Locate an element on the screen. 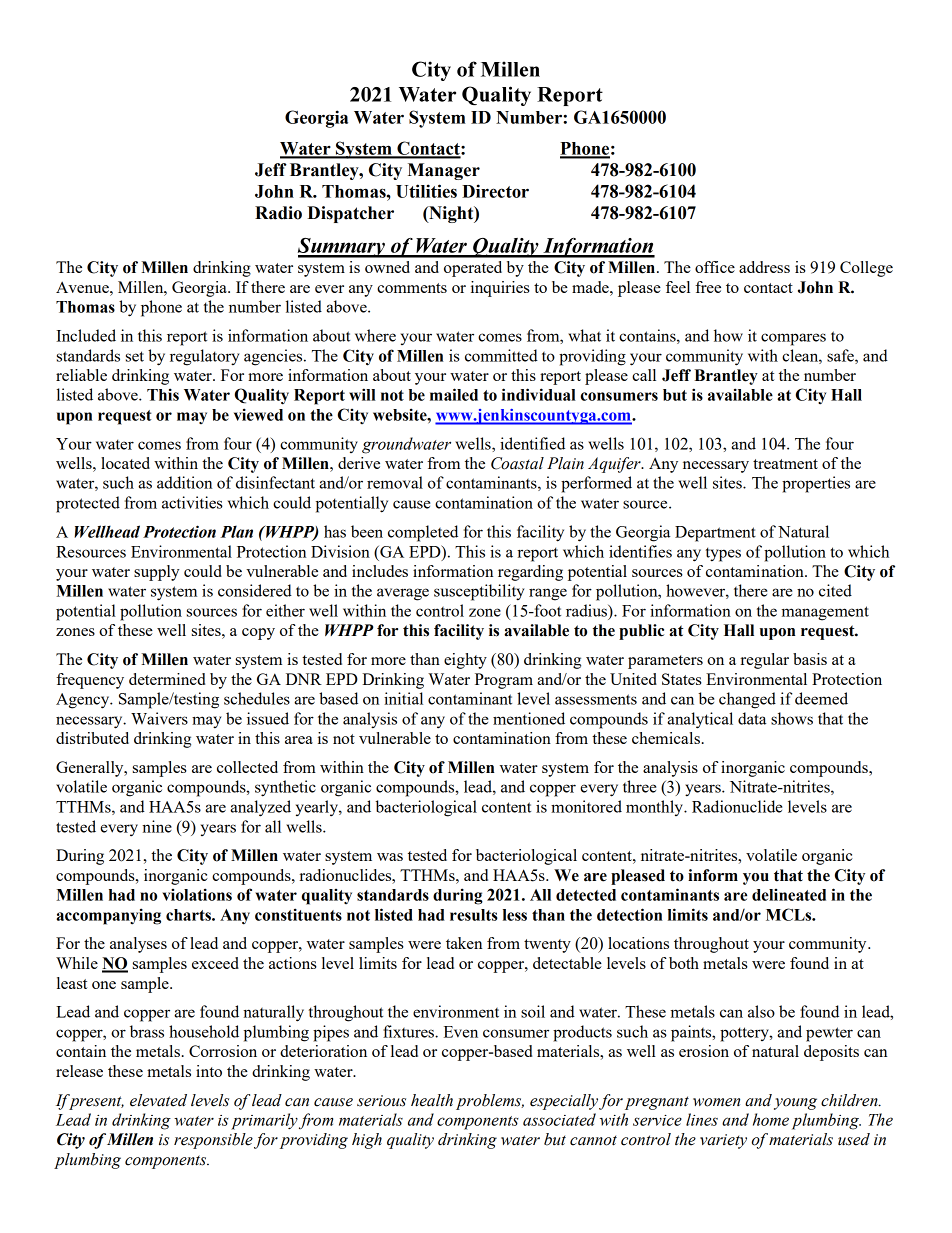 The width and height of the screenshot is (952, 1233). address is located at coordinates (764, 267).
